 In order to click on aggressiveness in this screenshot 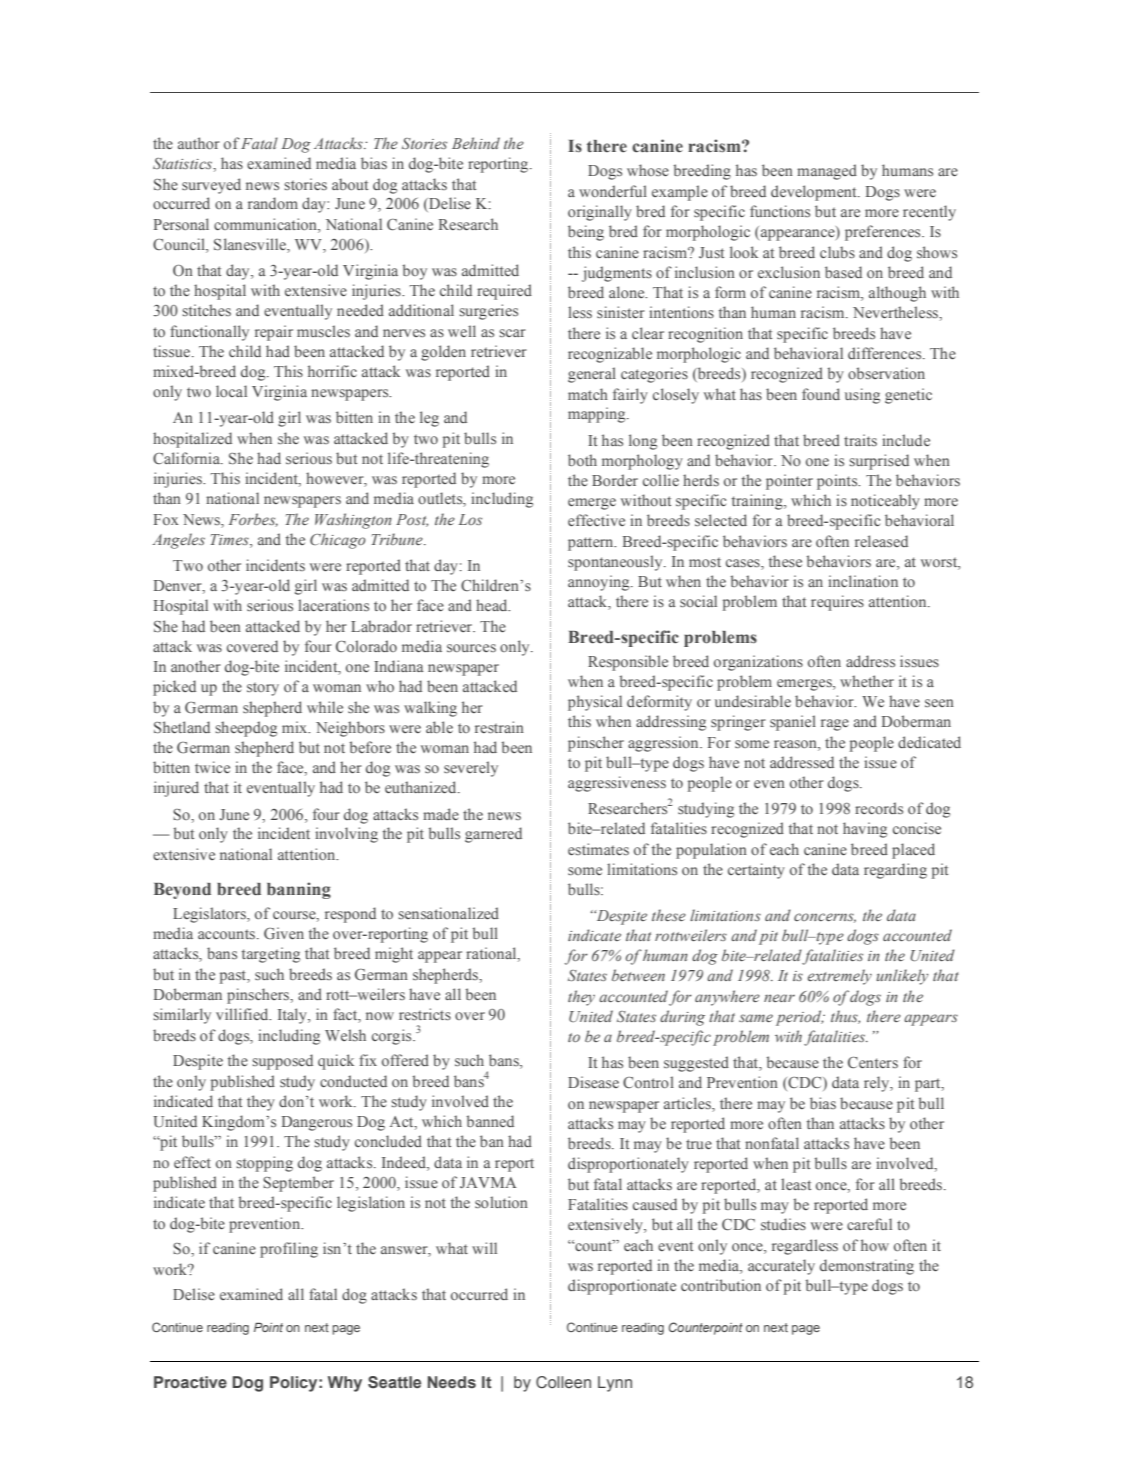, I will do `click(617, 784)`.
